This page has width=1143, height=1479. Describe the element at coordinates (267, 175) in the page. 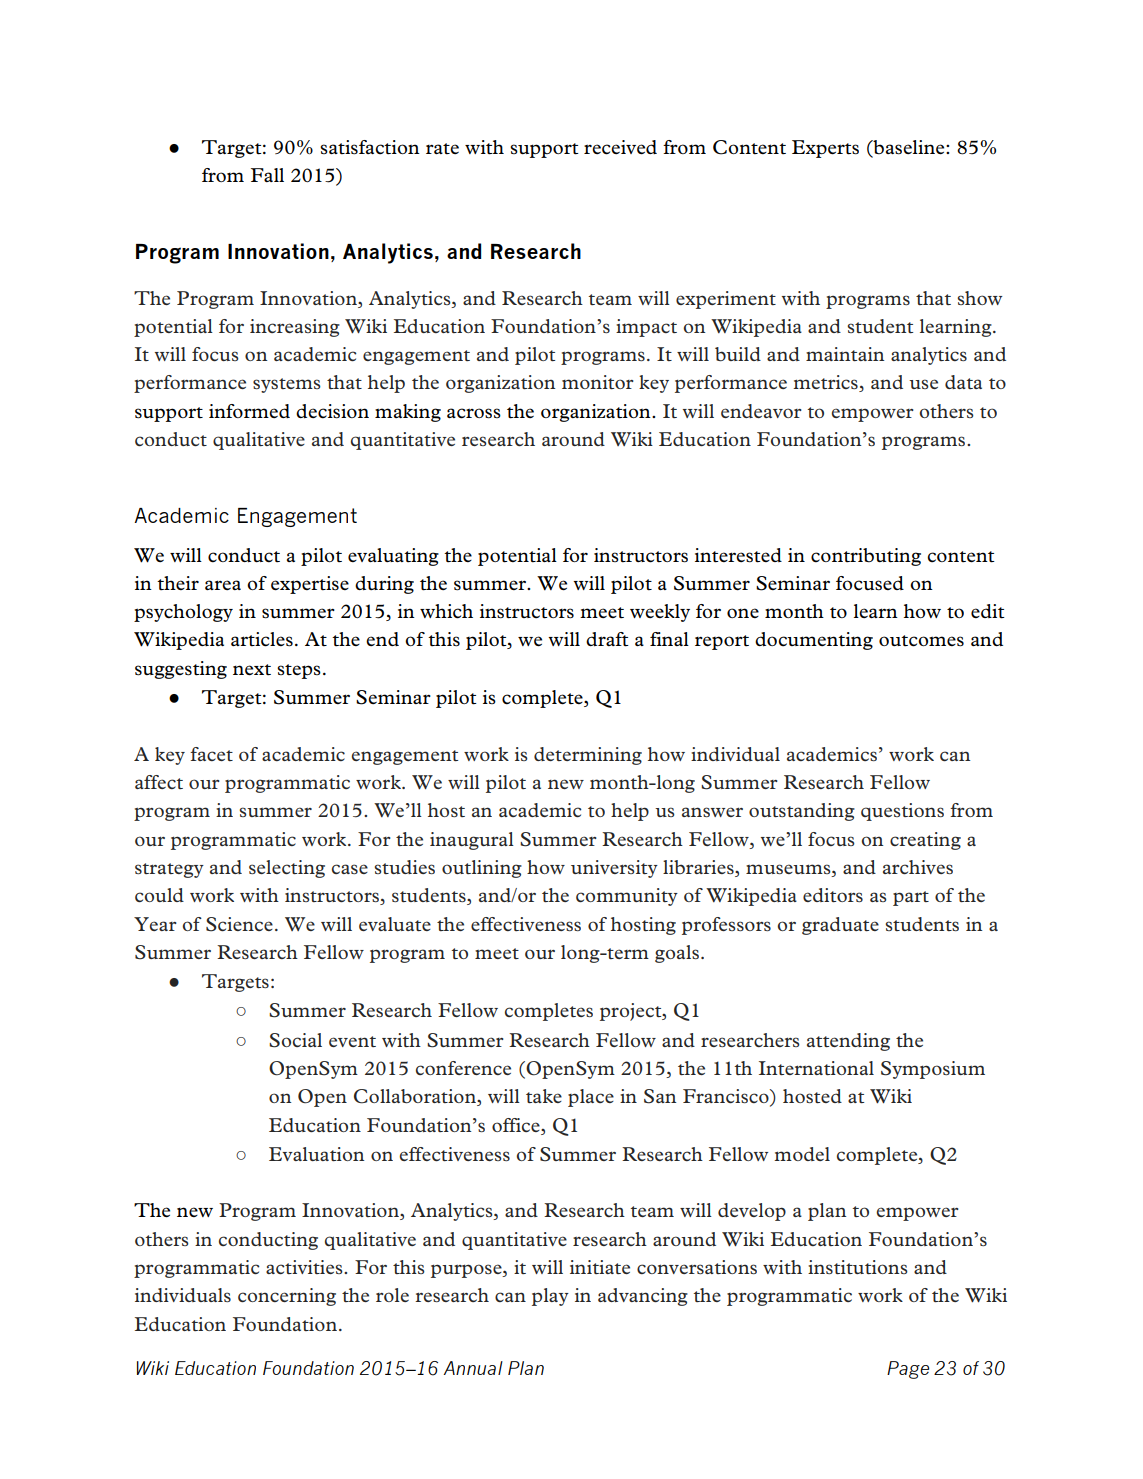

I see `Fall` at that location.
